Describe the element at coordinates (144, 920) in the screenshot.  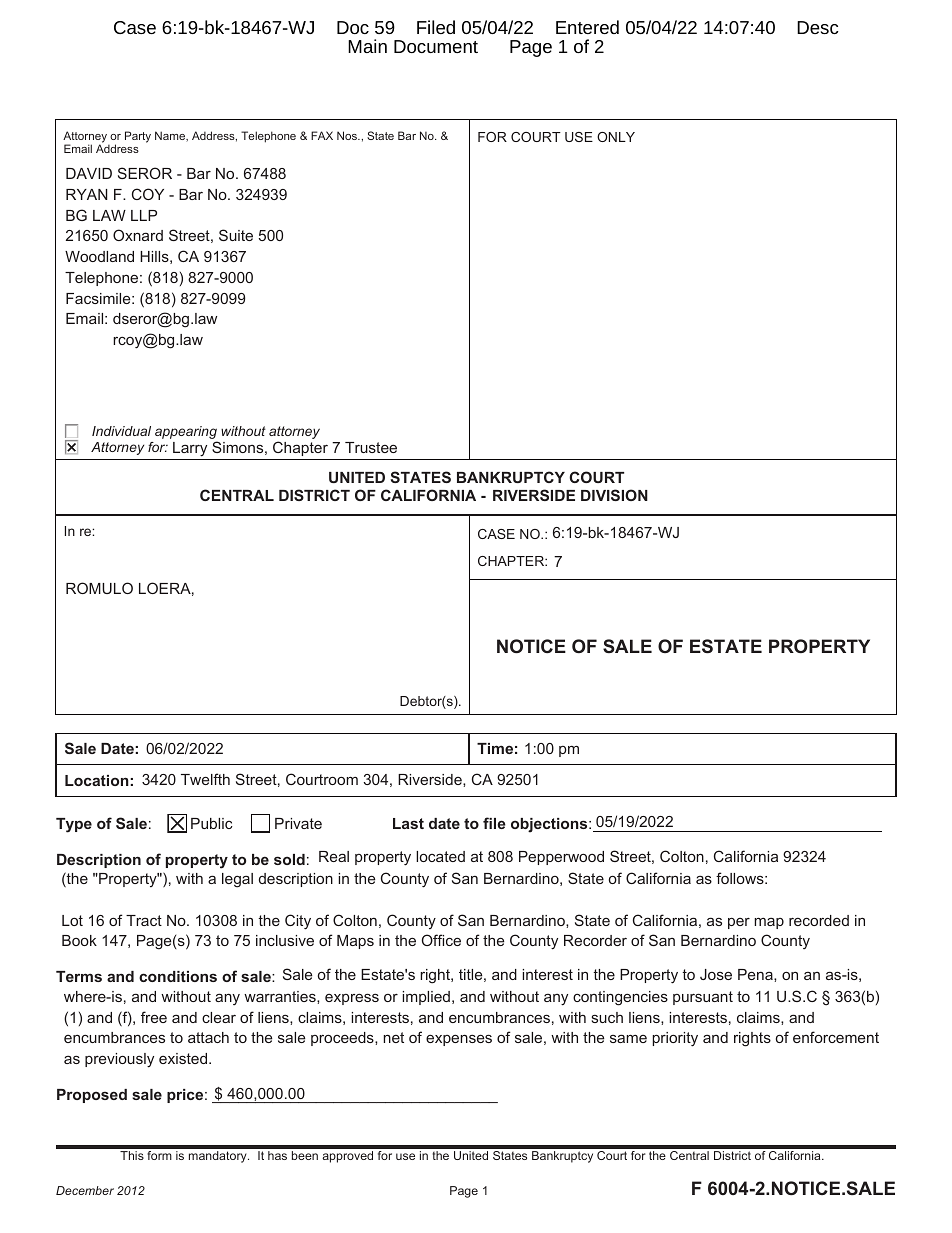
I see `Tract` at that location.
